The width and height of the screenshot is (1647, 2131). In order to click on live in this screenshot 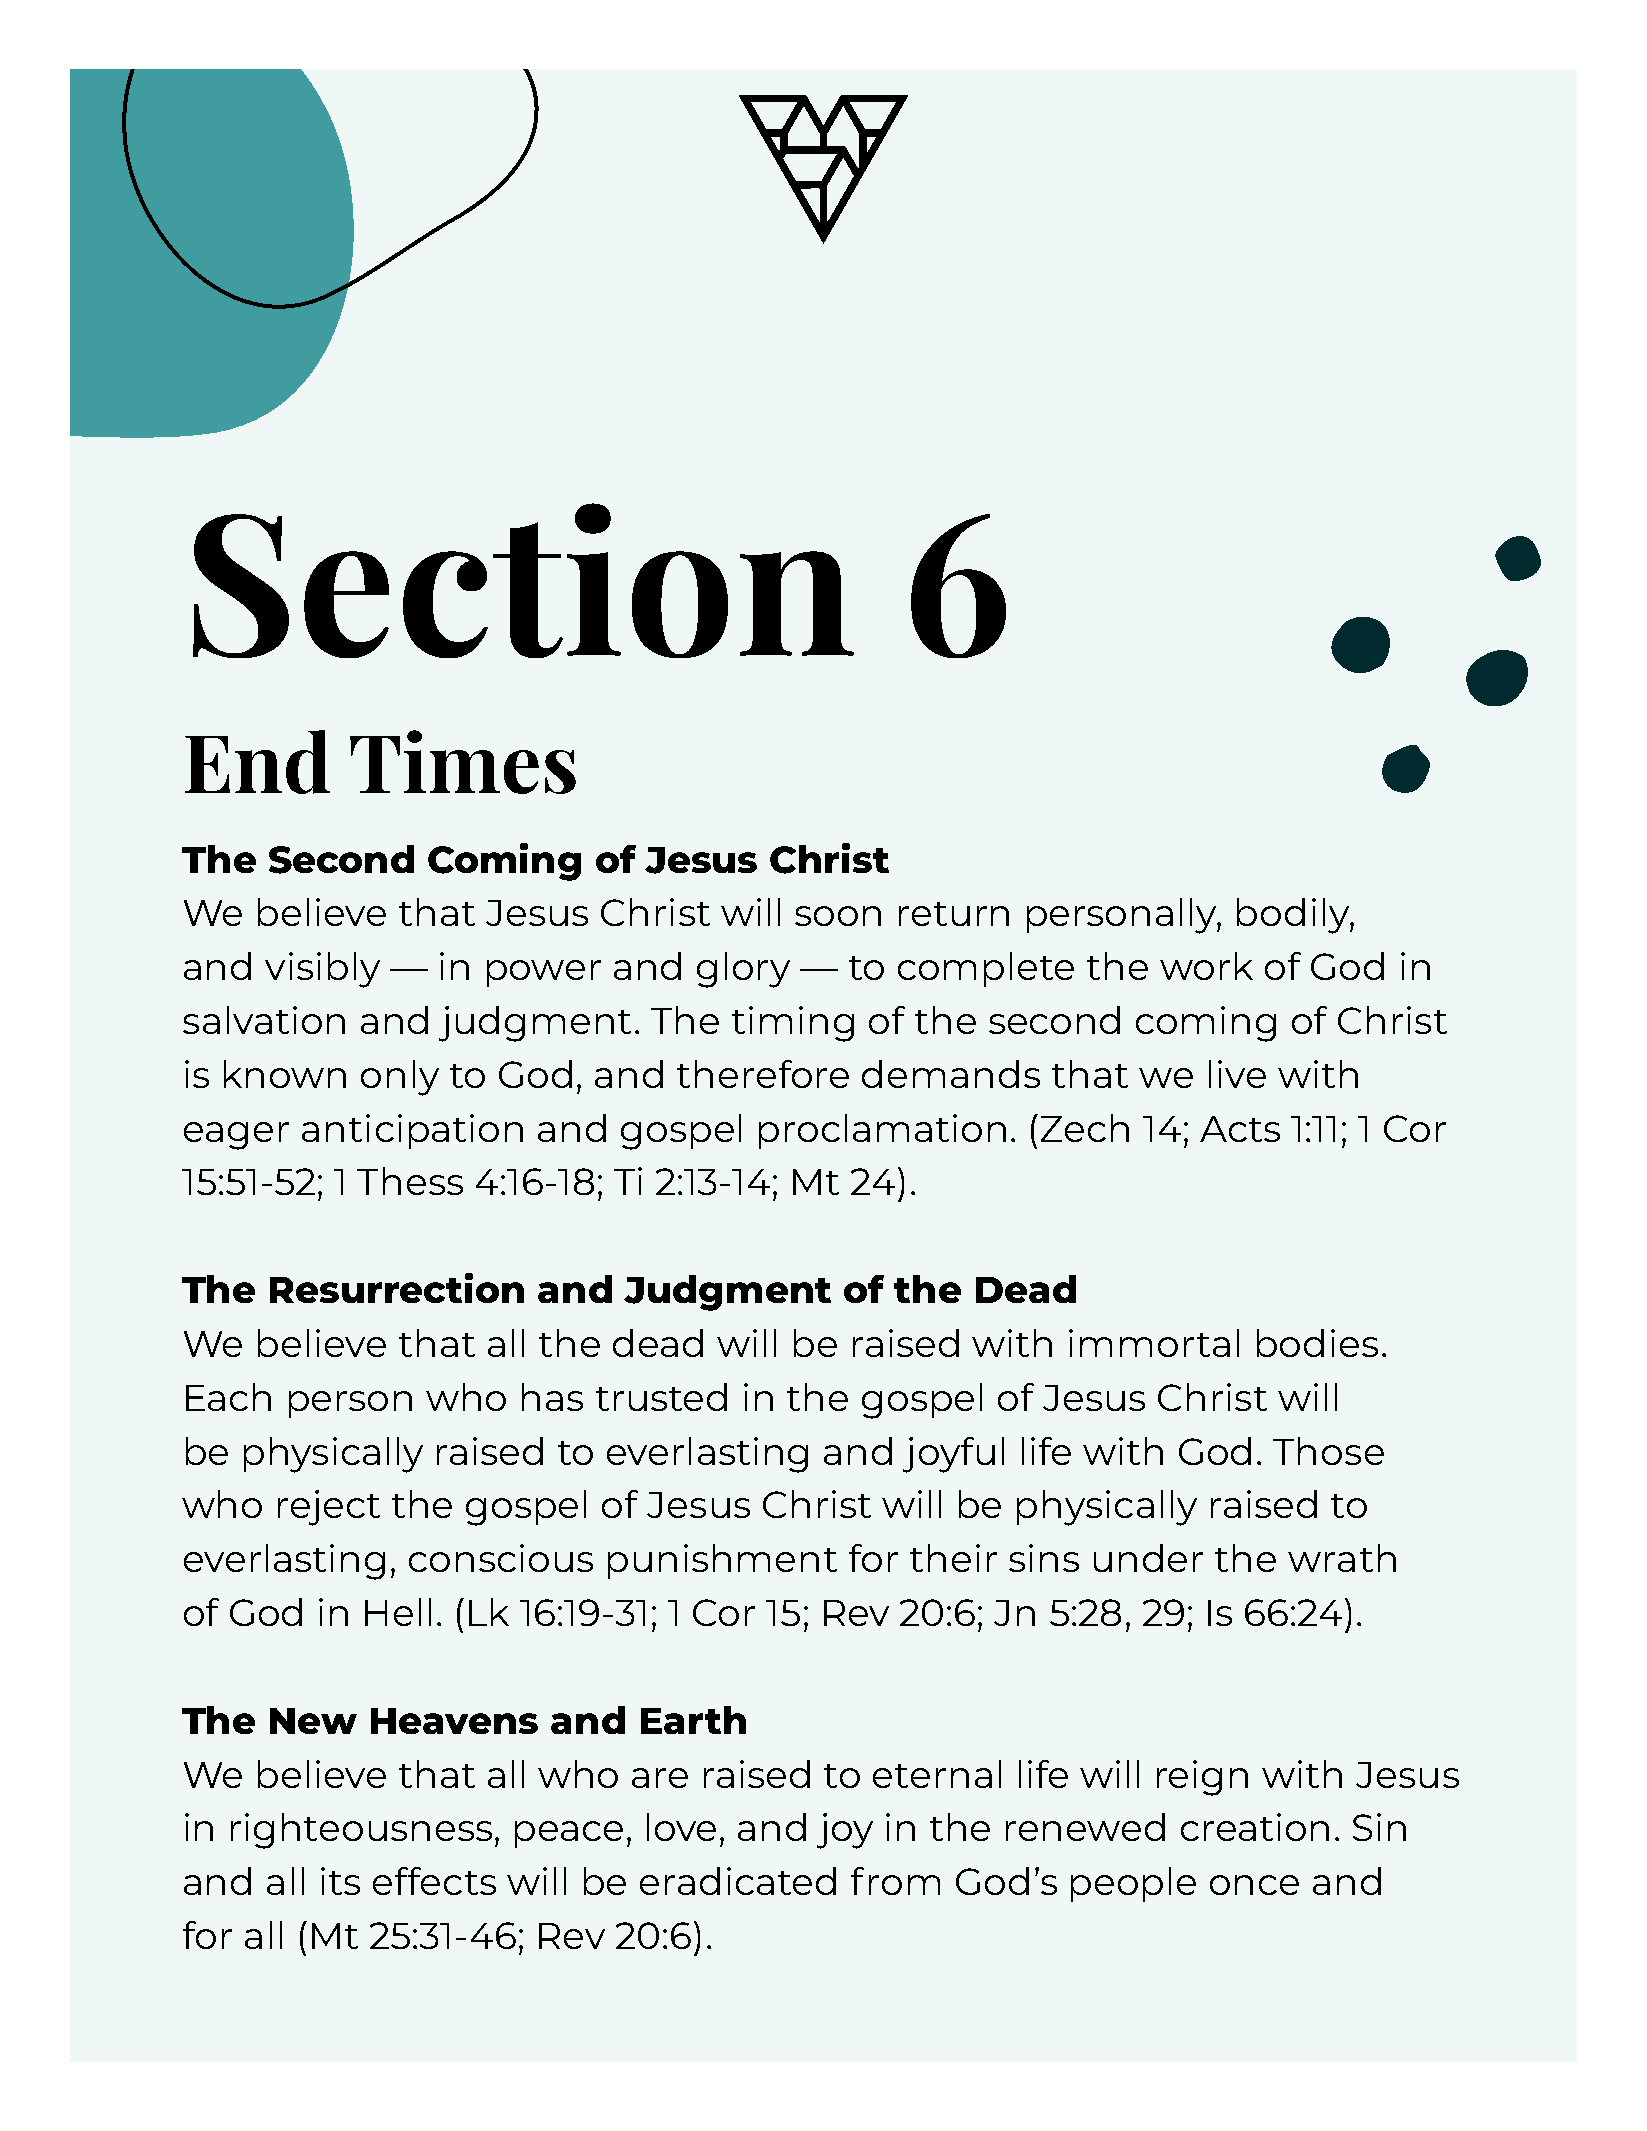, I will do `click(1237, 1074)`.
